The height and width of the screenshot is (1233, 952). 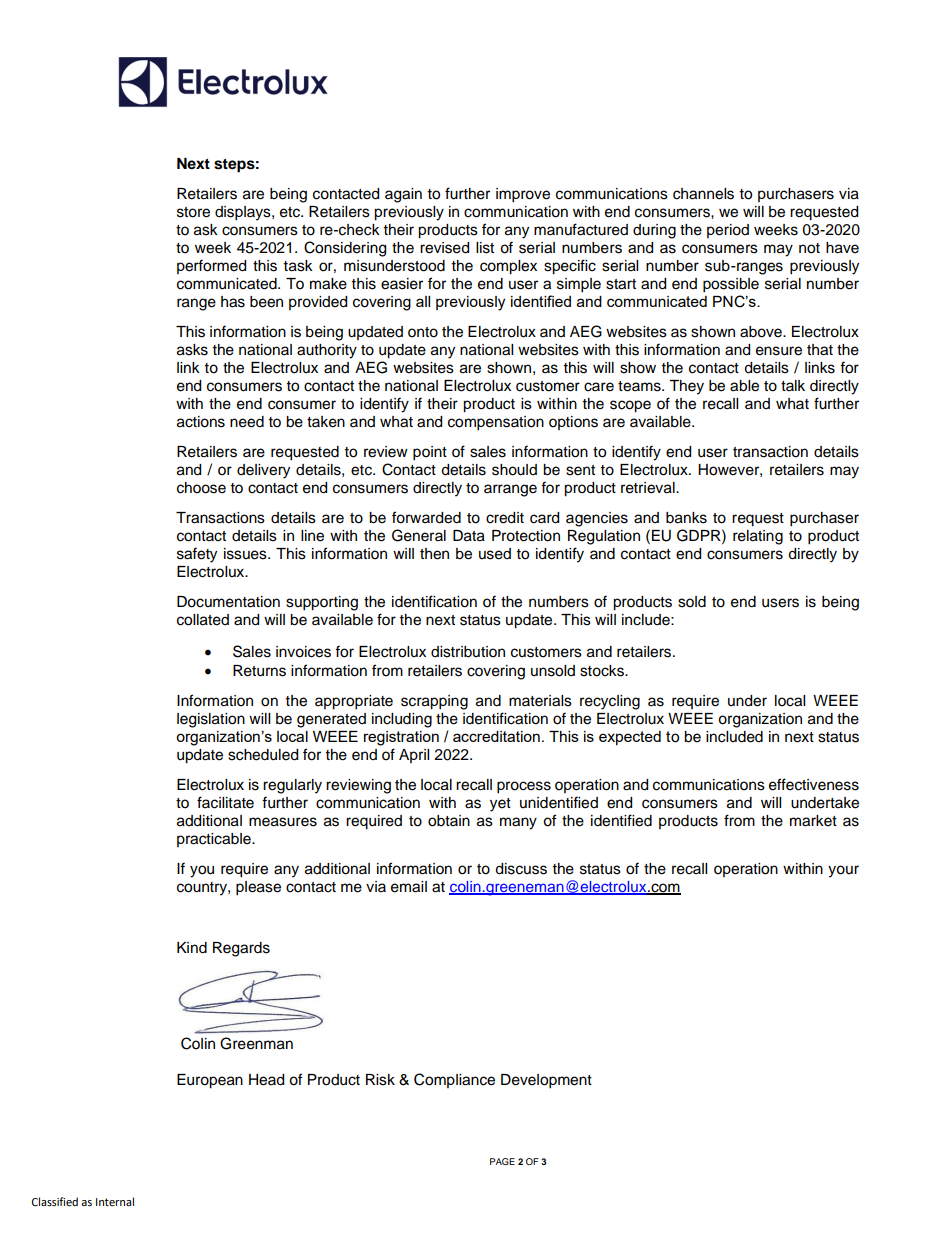 What do you see at coordinates (630, 738) in the screenshot?
I see `expected` at bounding box center [630, 738].
